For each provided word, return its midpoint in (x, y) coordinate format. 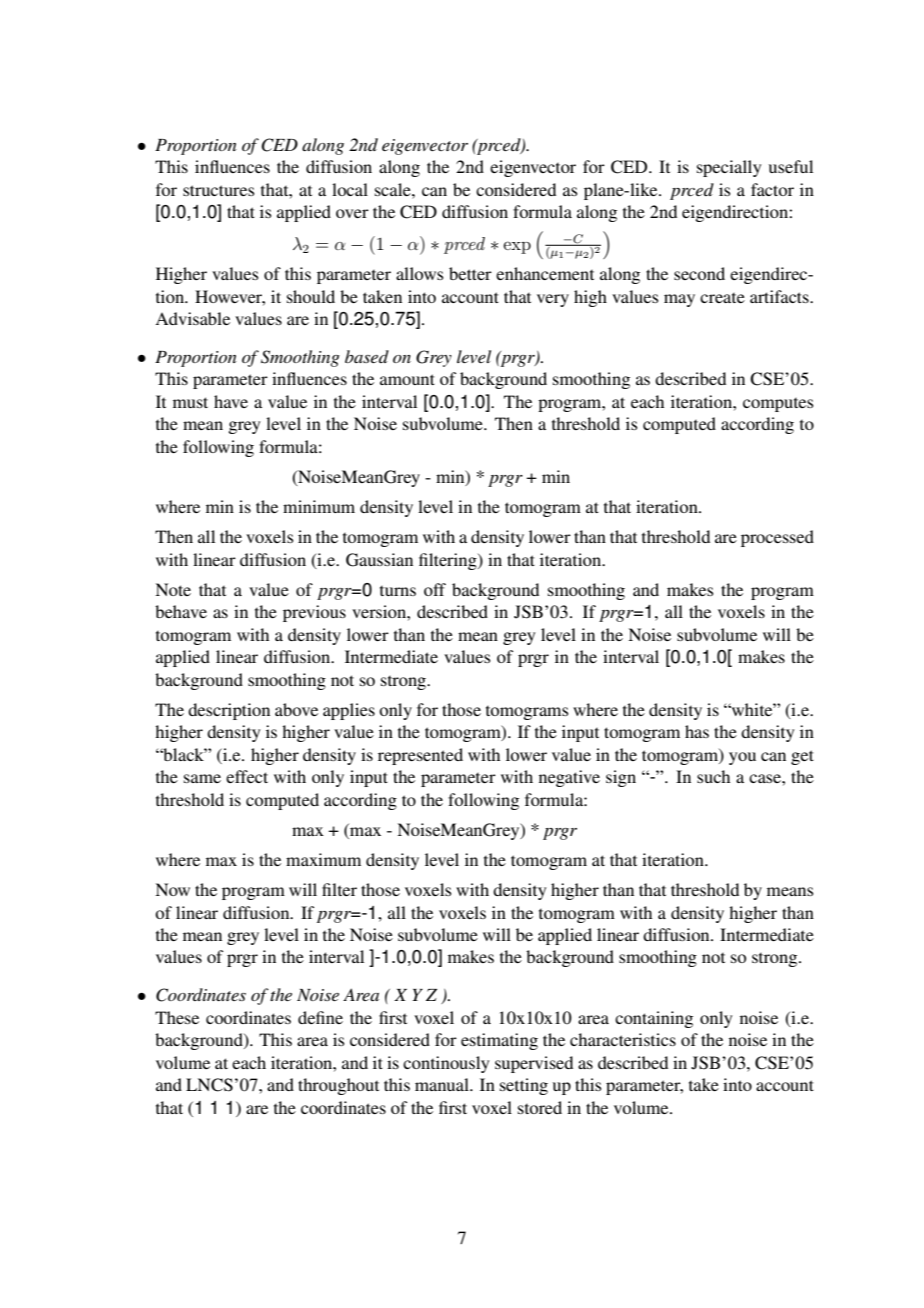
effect (247, 776)
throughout (338, 1086)
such (713, 776)
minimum (319, 506)
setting (524, 1086)
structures (219, 190)
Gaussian (379, 560)
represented (420, 756)
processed (777, 538)
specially (729, 168)
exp (517, 247)
